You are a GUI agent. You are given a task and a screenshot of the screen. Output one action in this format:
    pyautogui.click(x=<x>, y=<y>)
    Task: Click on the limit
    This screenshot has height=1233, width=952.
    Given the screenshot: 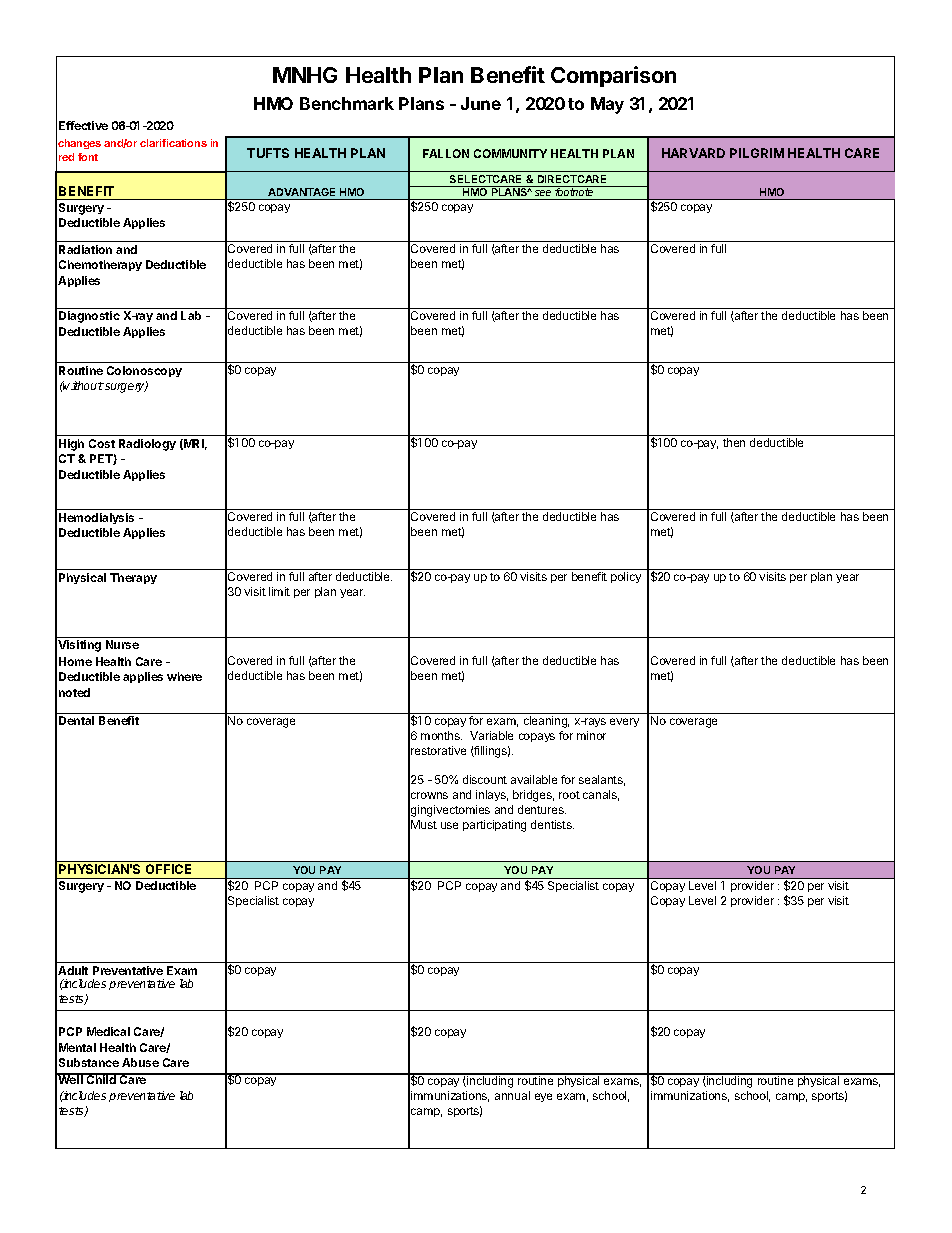 What is the action you would take?
    pyautogui.click(x=279, y=591)
